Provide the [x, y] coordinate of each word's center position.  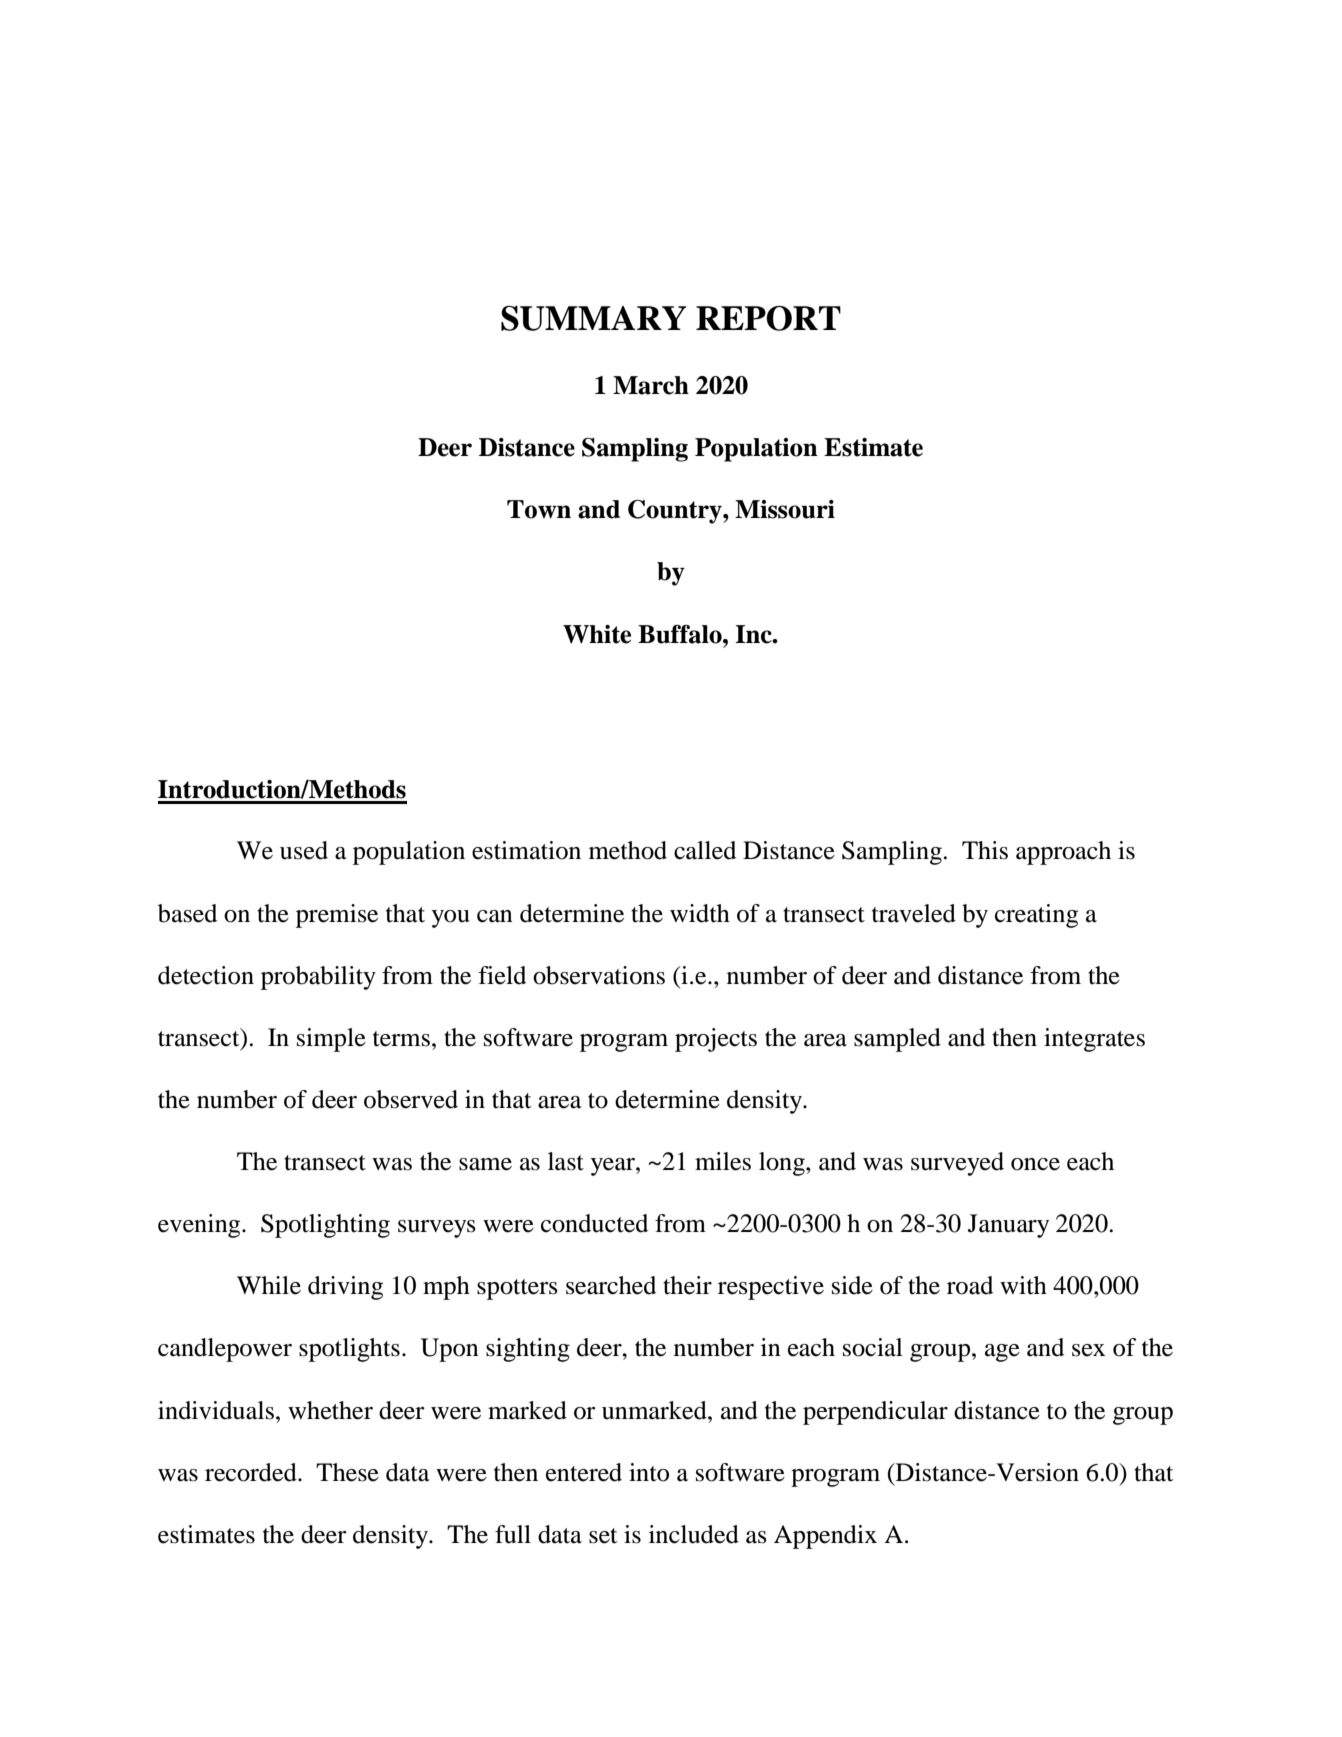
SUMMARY [593, 318]
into [649, 1472]
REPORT [768, 318]
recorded [252, 1472]
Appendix [825, 1537]
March [651, 385]
